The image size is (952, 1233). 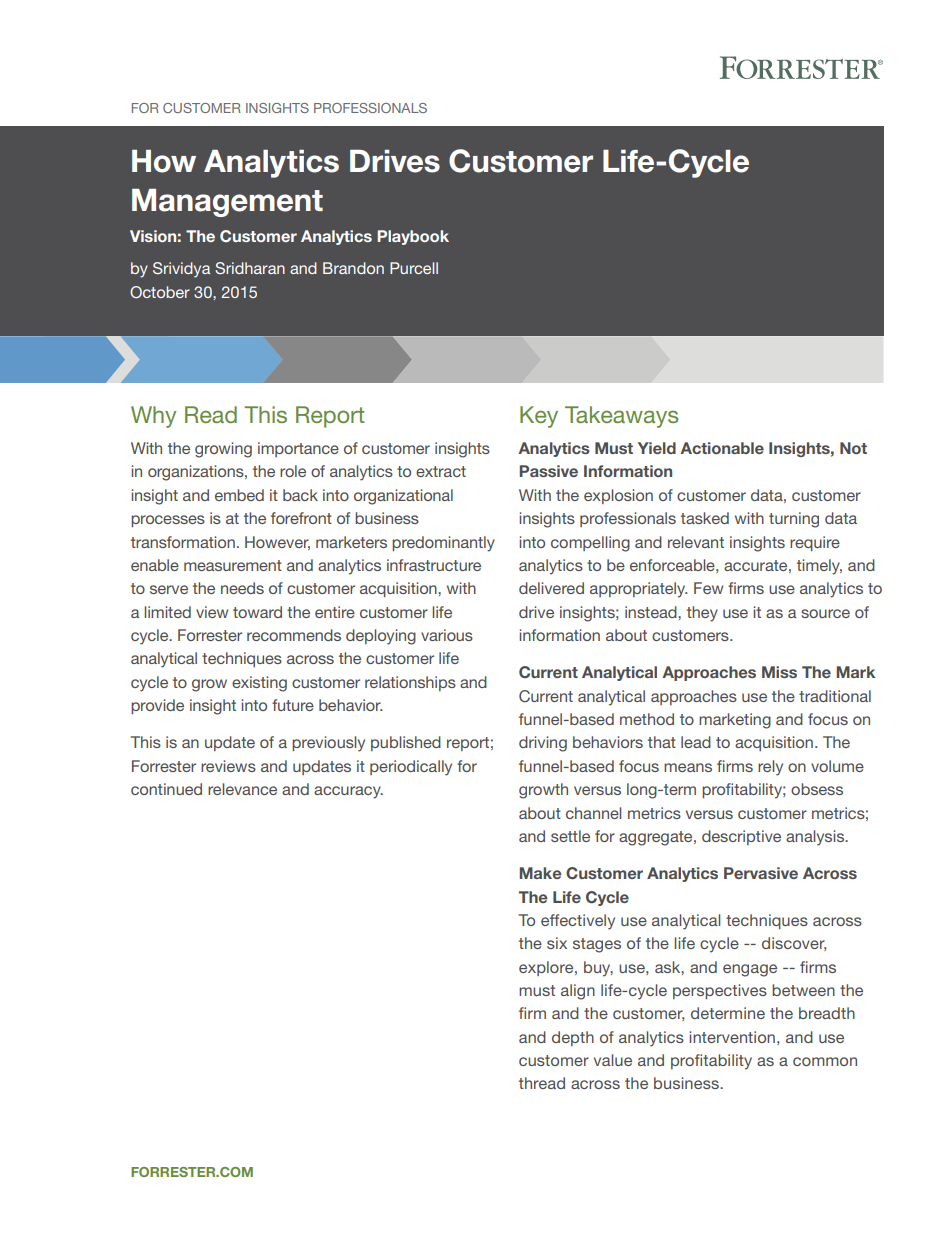 I want to click on align, so click(x=578, y=992).
